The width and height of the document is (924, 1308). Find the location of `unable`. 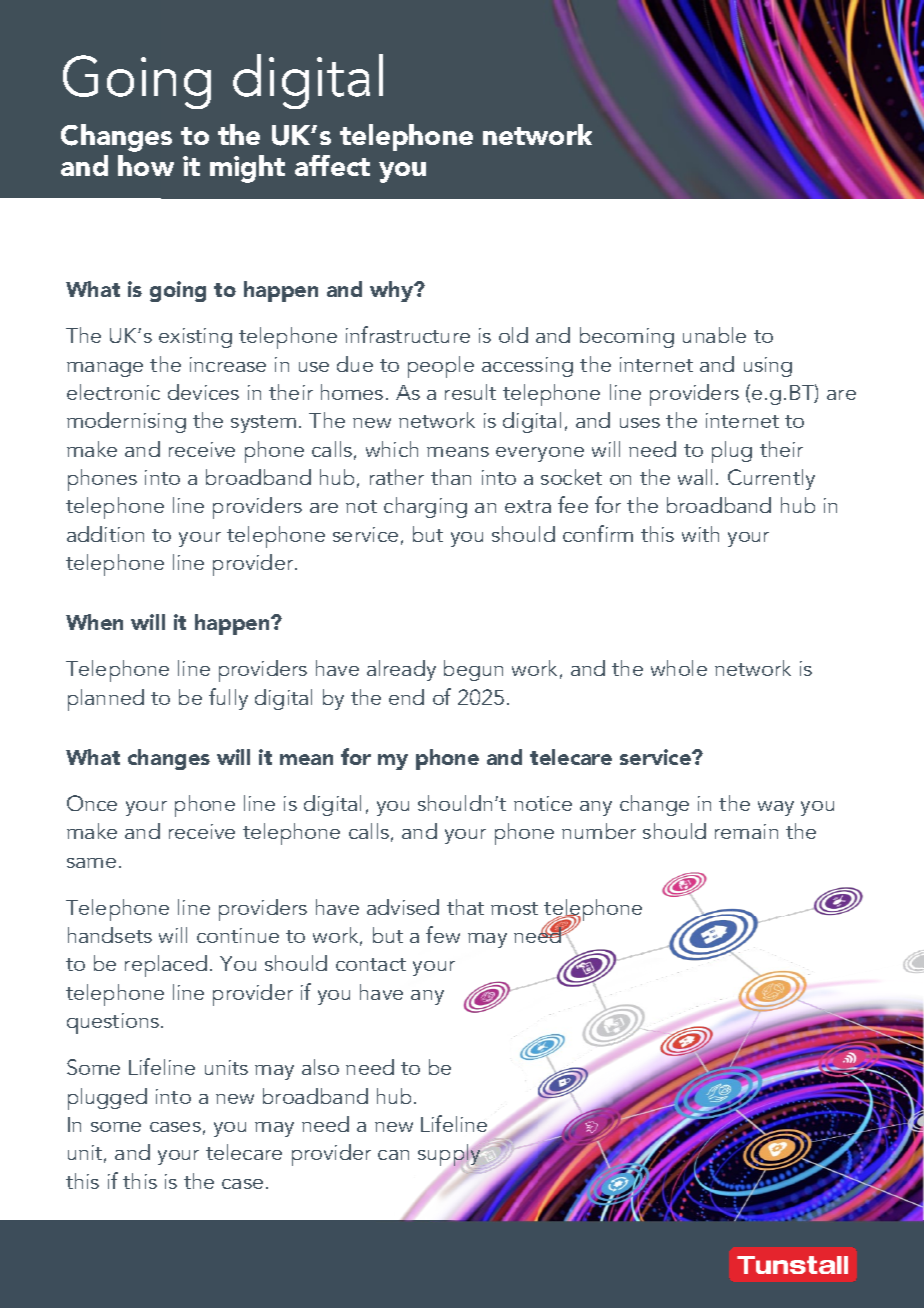

unable is located at coordinates (714, 335).
